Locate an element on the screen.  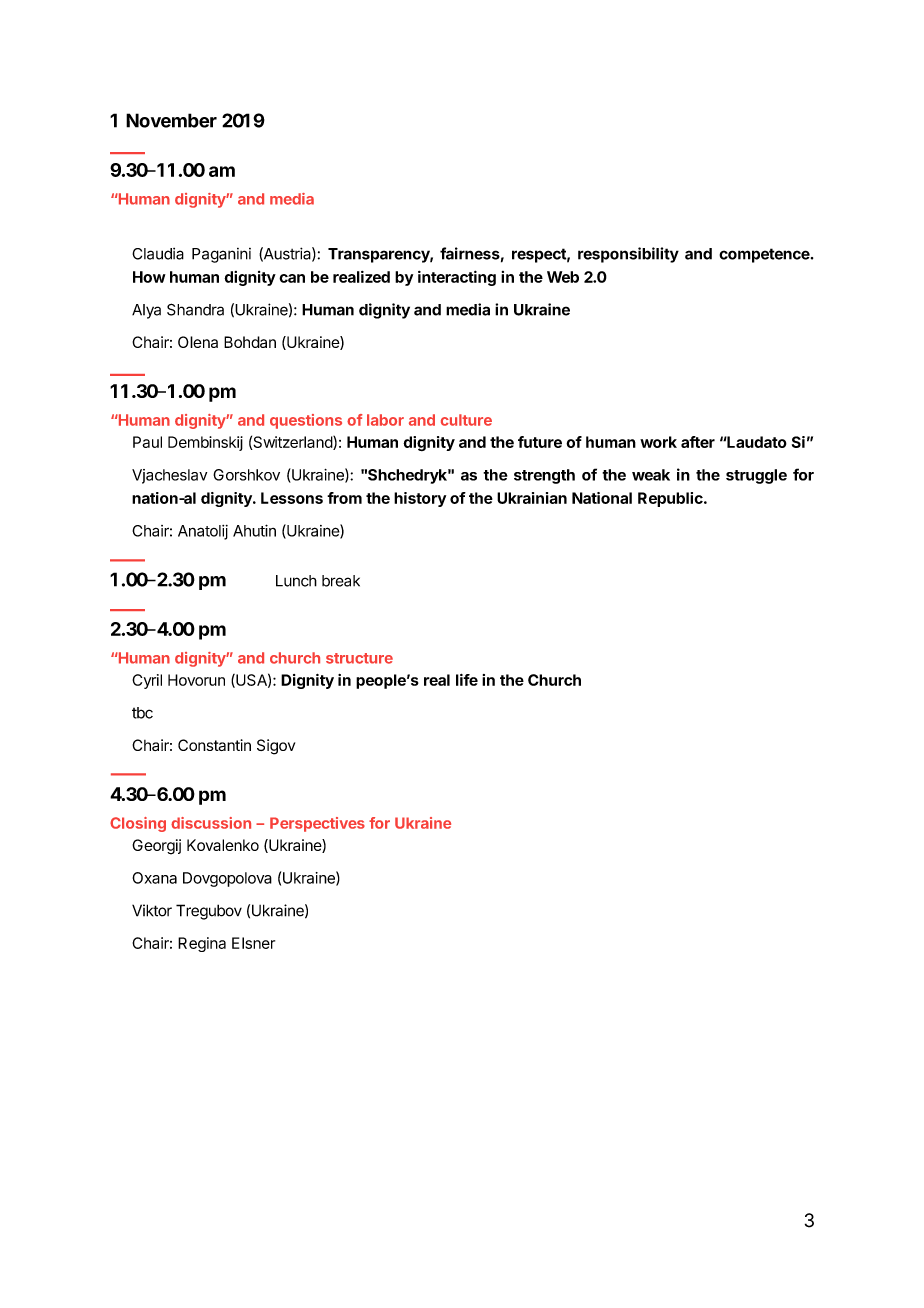
life is located at coordinates (467, 680).
